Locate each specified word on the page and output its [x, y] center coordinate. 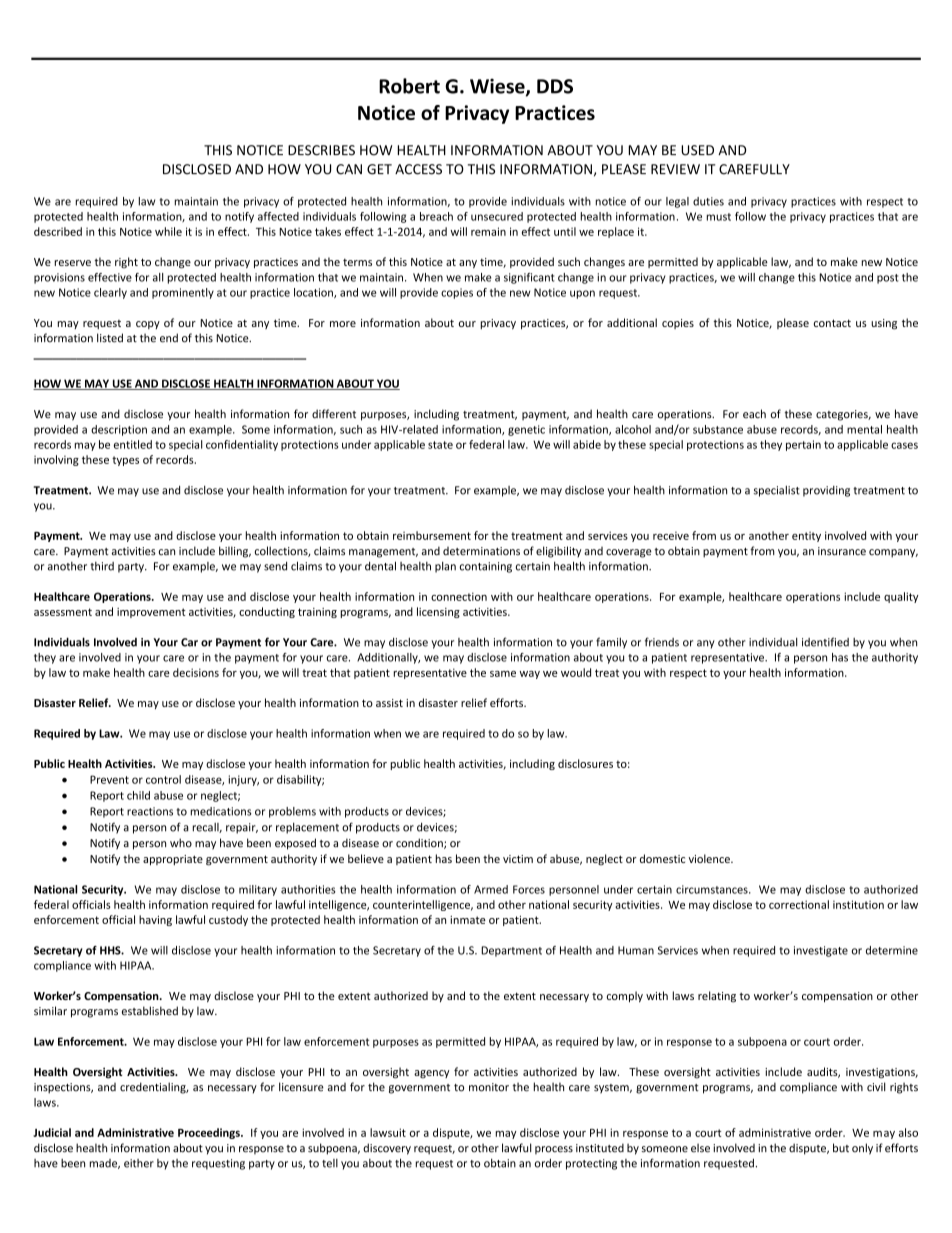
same [503, 674]
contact [832, 323]
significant [529, 278]
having [155, 920]
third [102, 566]
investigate [821, 951]
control [163, 779]
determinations [481, 551]
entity [806, 536]
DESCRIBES [321, 150]
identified [825, 642]
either [139, 1163]
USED [697, 150]
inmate [468, 920]
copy [148, 325]
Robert [409, 86]
